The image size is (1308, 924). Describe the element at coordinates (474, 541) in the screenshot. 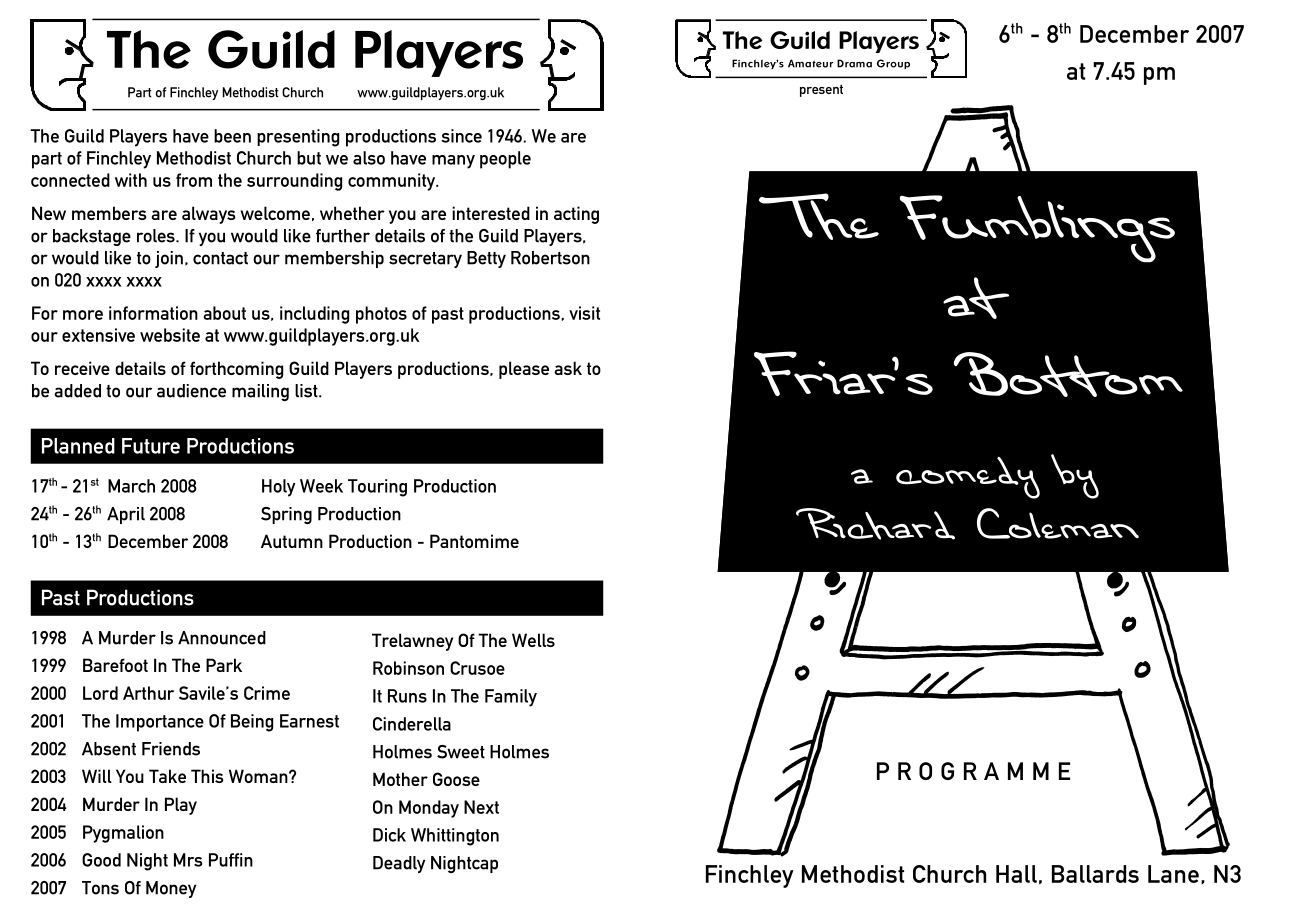

I see `Pantomime` at that location.
